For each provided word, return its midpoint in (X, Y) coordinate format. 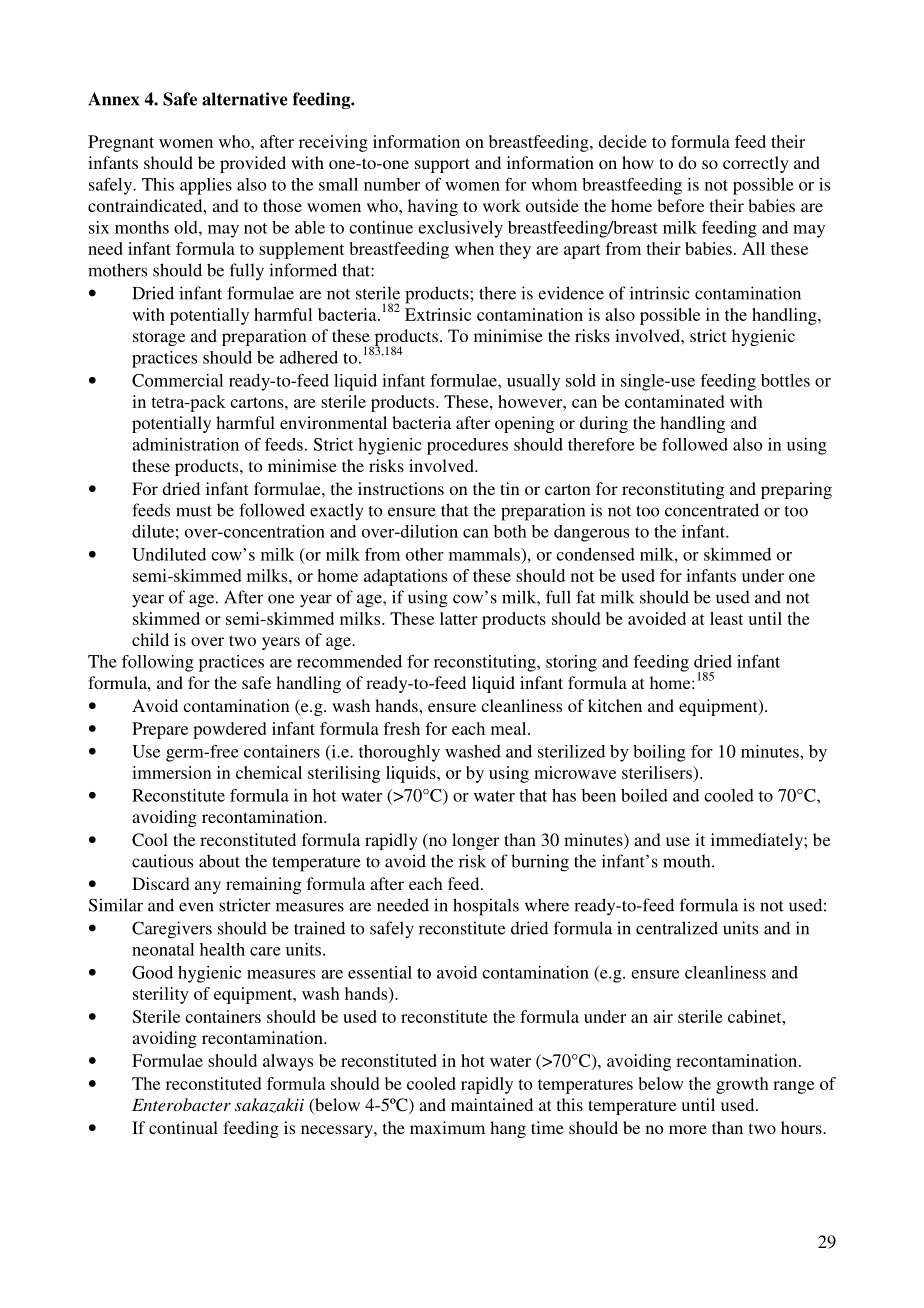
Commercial (177, 380)
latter (459, 618)
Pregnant (121, 143)
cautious (162, 861)
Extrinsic (438, 314)
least (726, 618)
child (150, 639)
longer (475, 841)
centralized (677, 928)
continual (183, 1127)
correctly (756, 164)
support (442, 165)
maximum (447, 1127)
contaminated (675, 401)
